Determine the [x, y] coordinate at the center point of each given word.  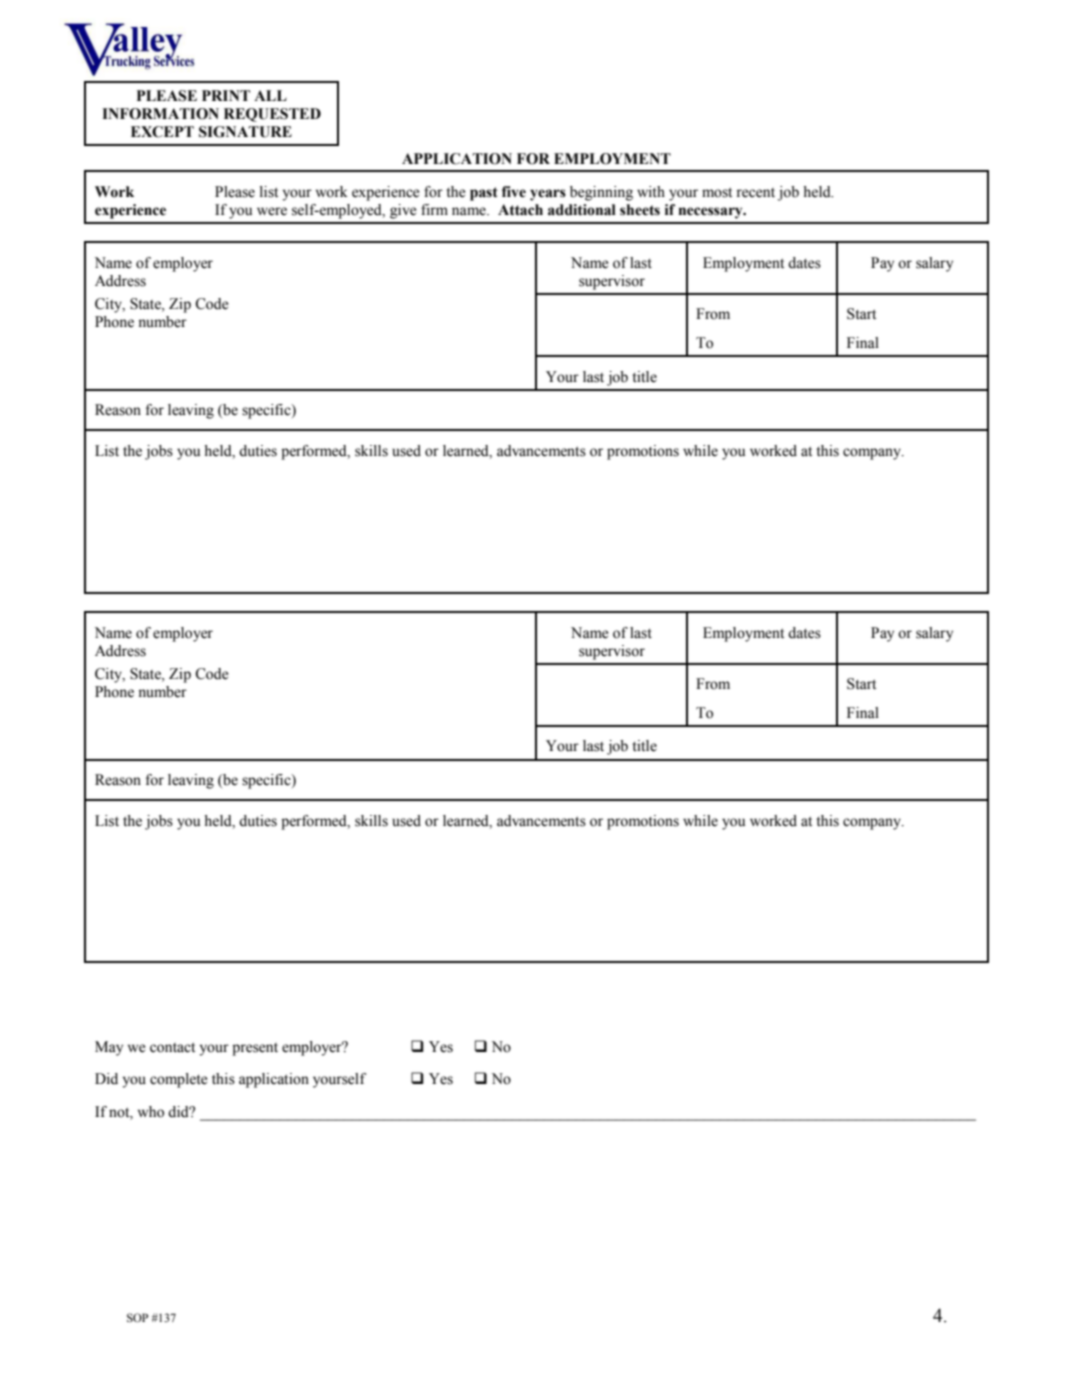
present [255, 1049]
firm [434, 209]
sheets [640, 210]
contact [172, 1047]
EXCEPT [162, 132]
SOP [137, 1317]
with [651, 191]
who [151, 1112]
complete [179, 1080]
